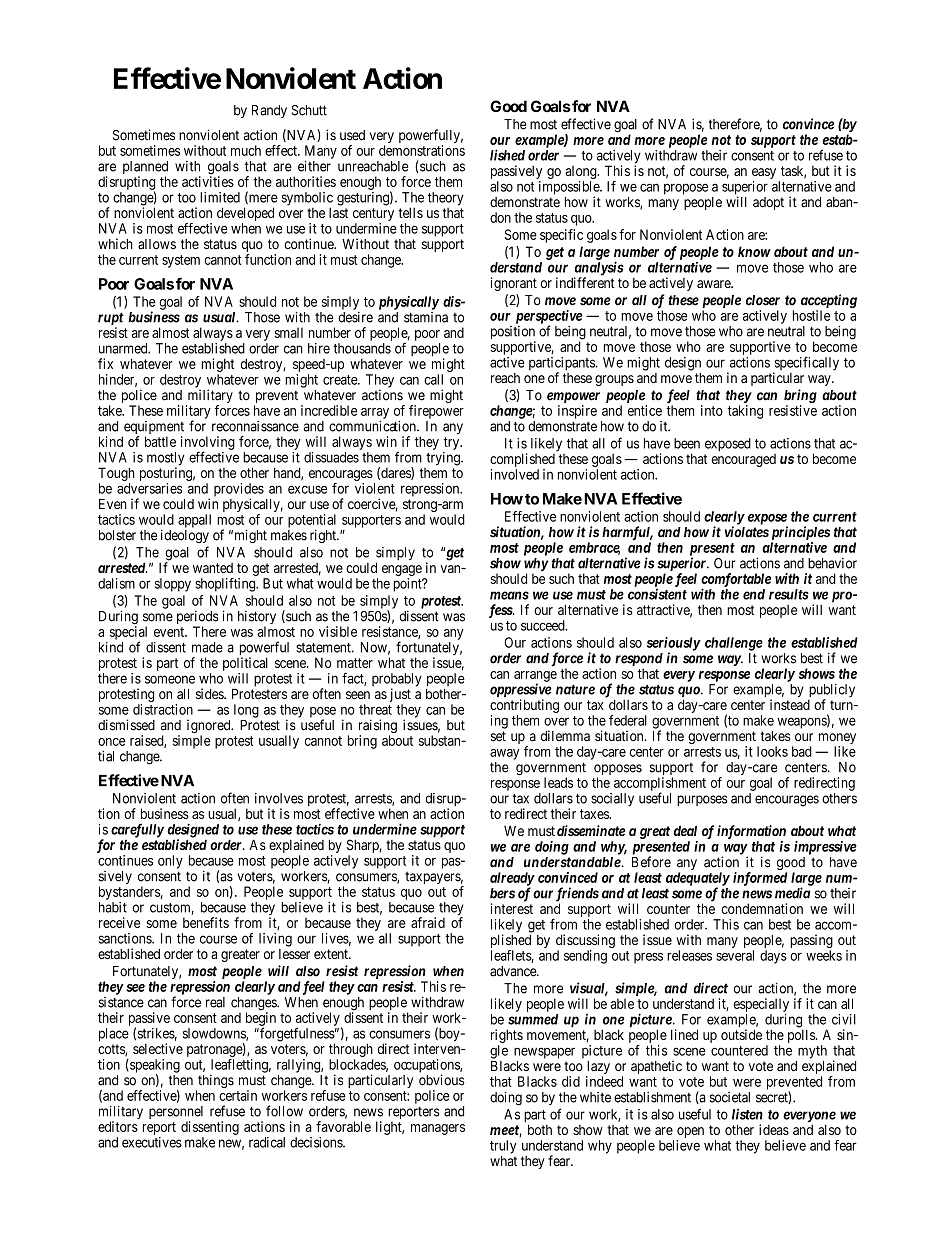 The height and width of the screenshot is (1233, 952). Describe the element at coordinates (176, 1114) in the screenshot. I see `personnel` at that location.
